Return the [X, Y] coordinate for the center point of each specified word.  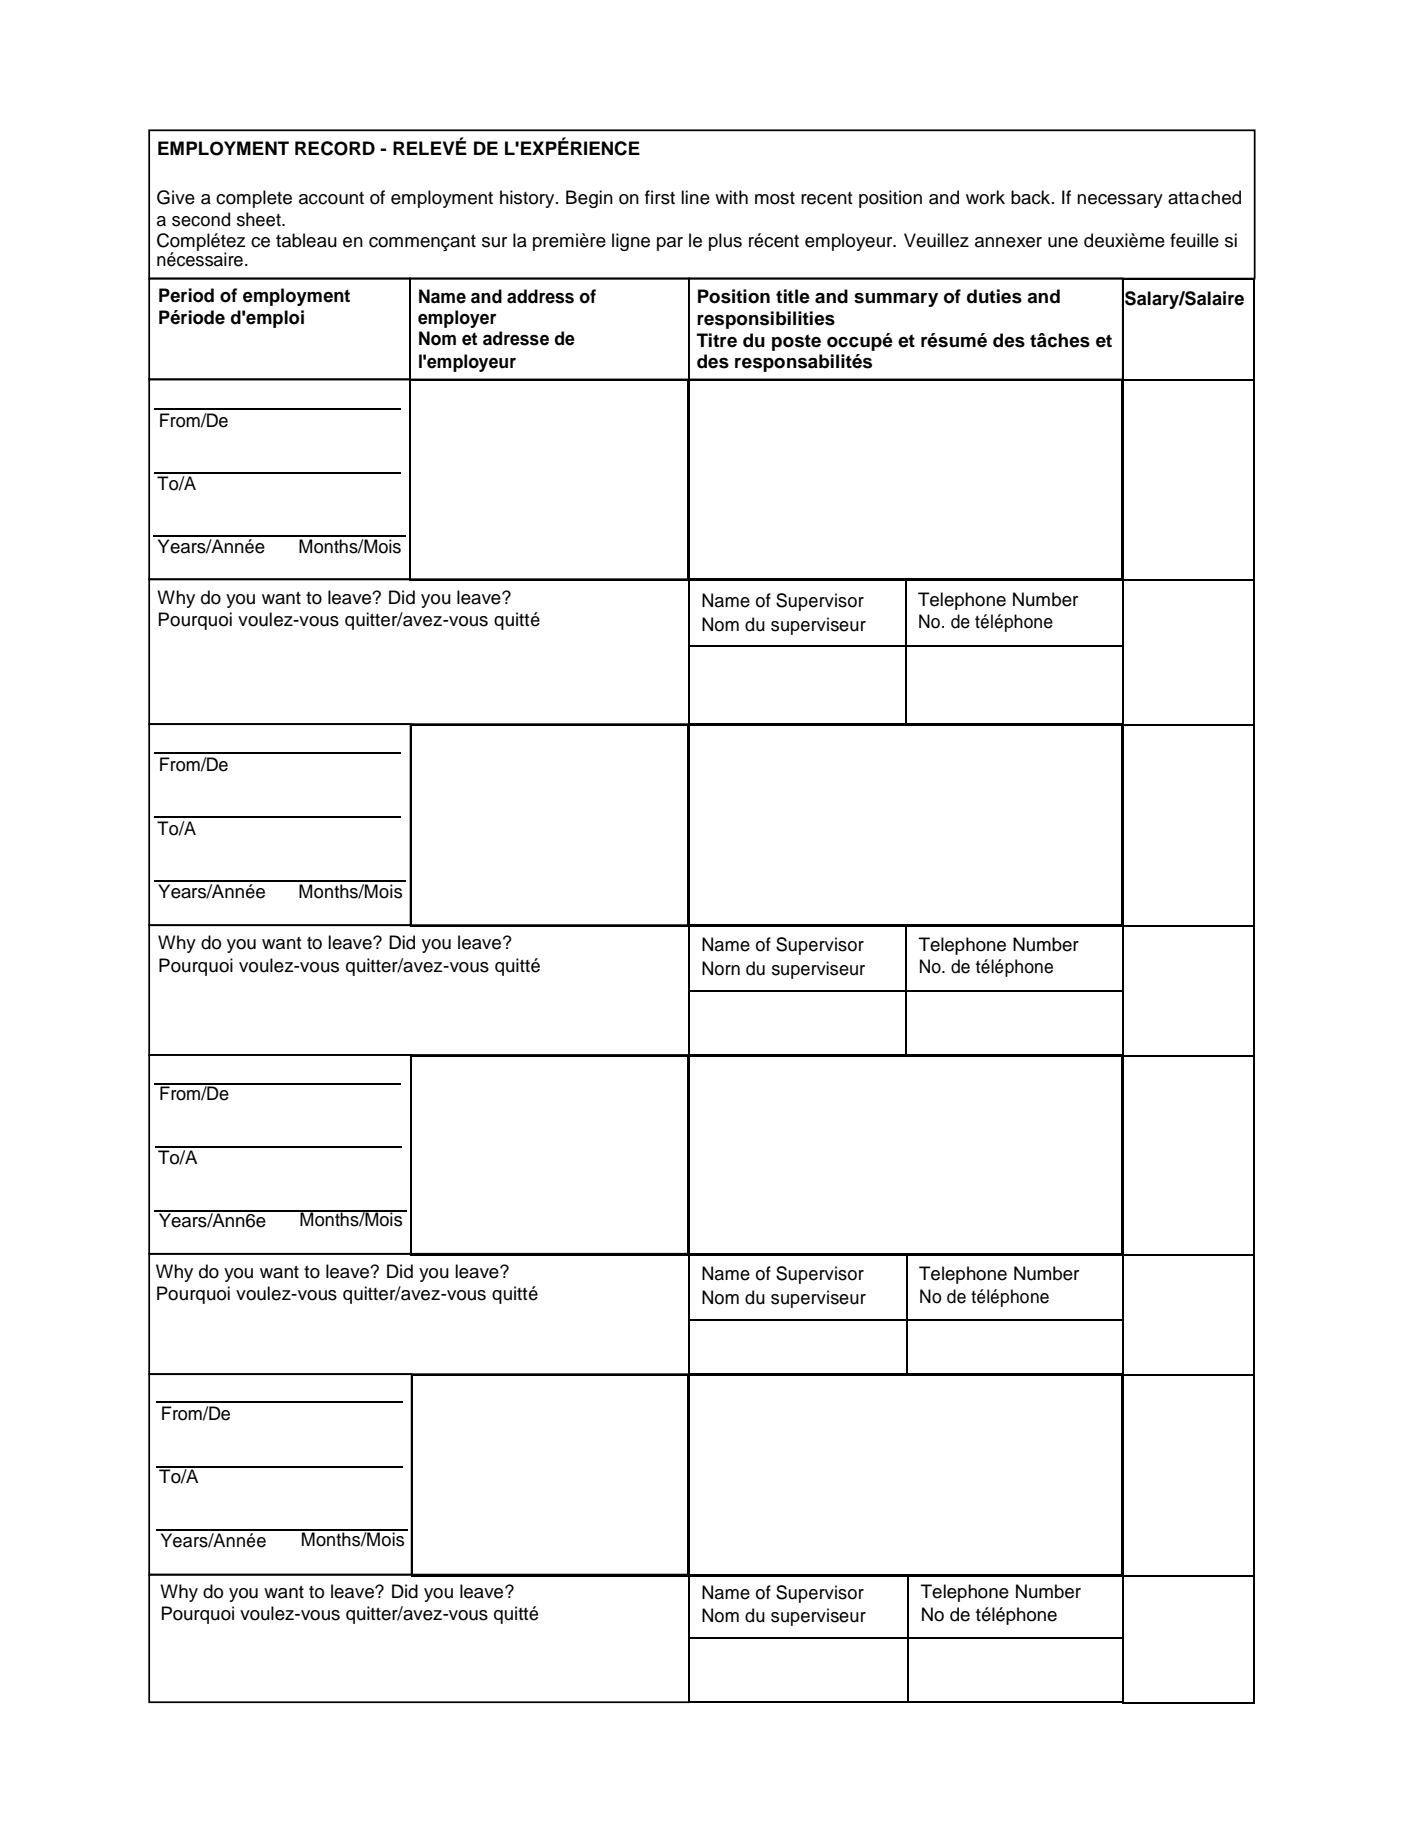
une [1063, 242]
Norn [721, 968]
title [793, 296]
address [540, 296]
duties [994, 296]
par [670, 244]
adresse [516, 338]
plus [725, 242]
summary [896, 300]
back [1032, 197]
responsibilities [766, 320]
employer [457, 319]
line [695, 197]
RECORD [335, 148]
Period [186, 295]
